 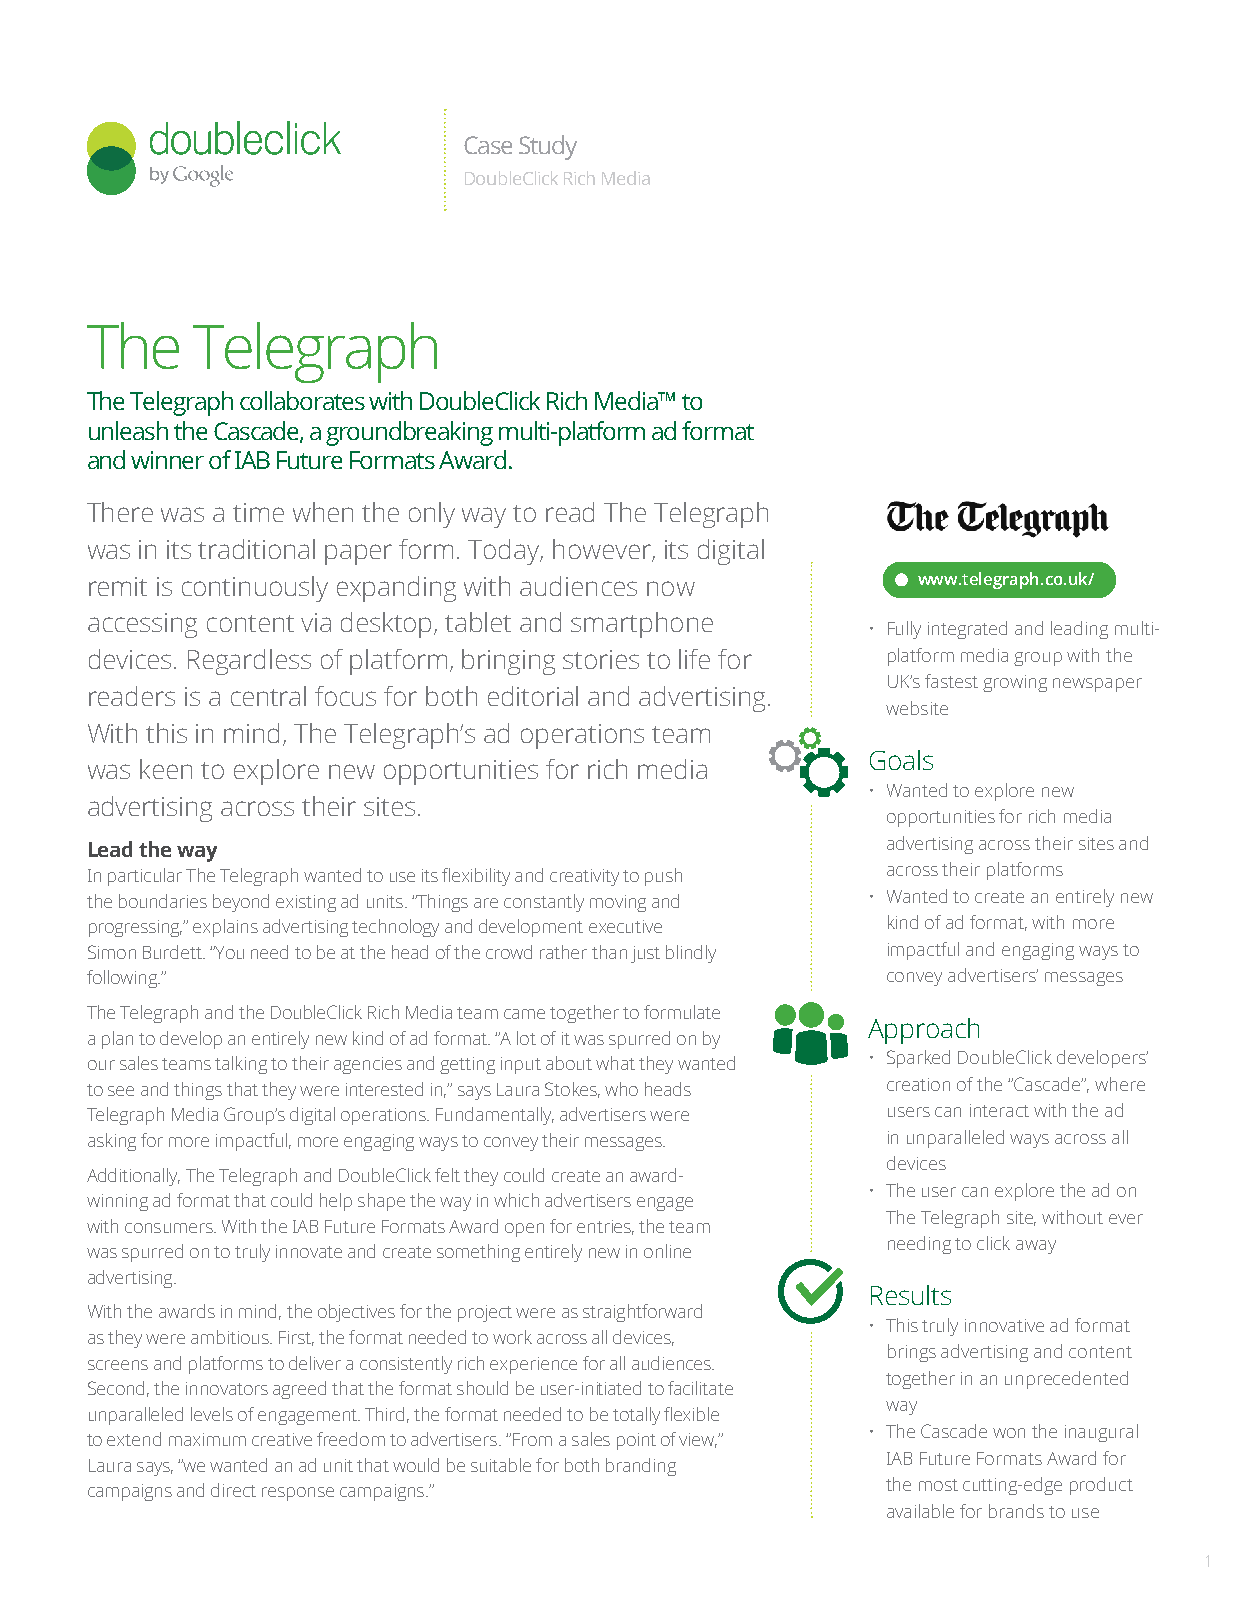 I want to click on Goals, so click(x=901, y=760).
